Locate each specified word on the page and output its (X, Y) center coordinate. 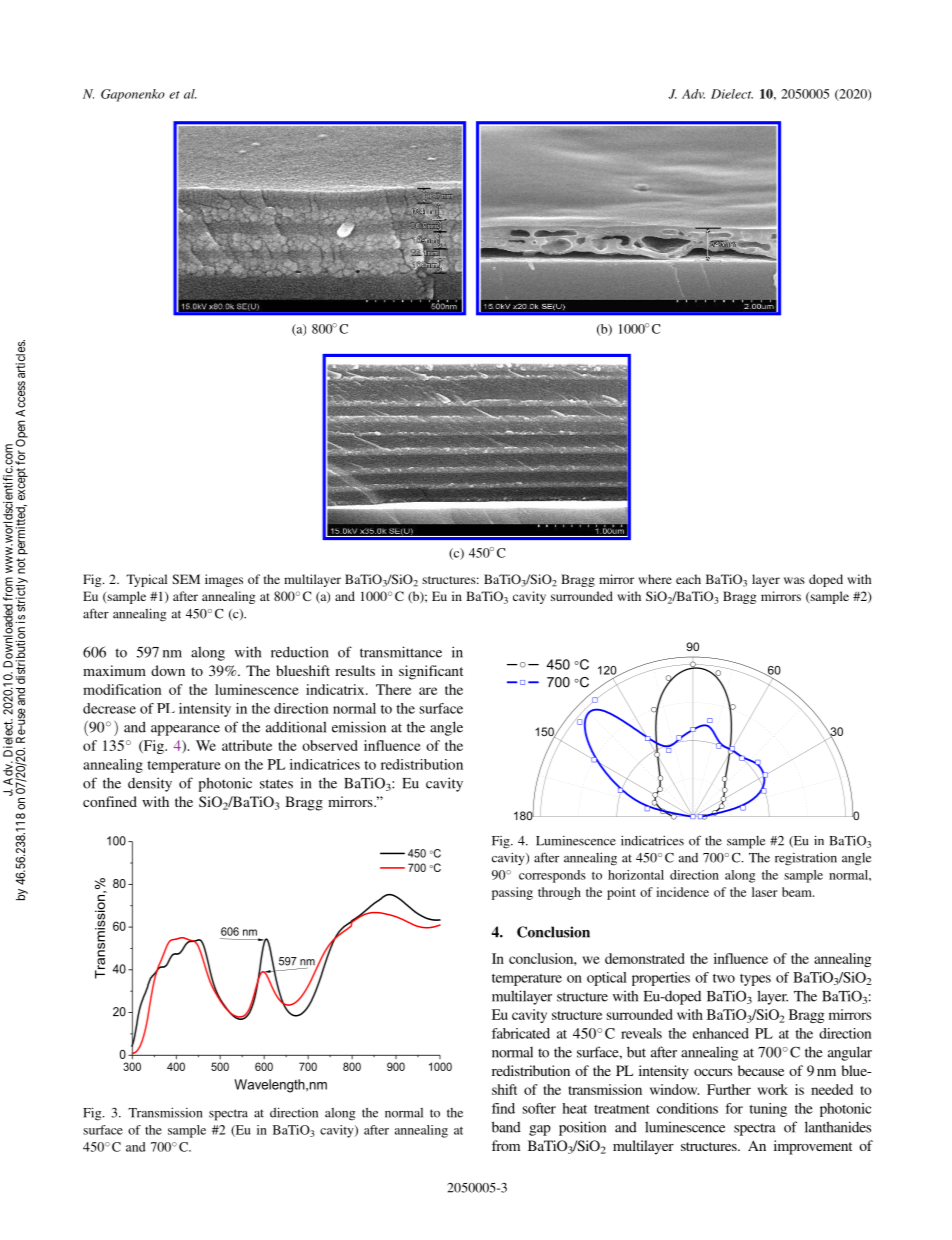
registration (806, 859)
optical (607, 979)
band (506, 1127)
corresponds (552, 876)
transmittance (401, 652)
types (755, 980)
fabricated (521, 1033)
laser (765, 892)
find (503, 1108)
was (794, 580)
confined (110, 801)
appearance (185, 730)
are (428, 691)
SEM (186, 579)
